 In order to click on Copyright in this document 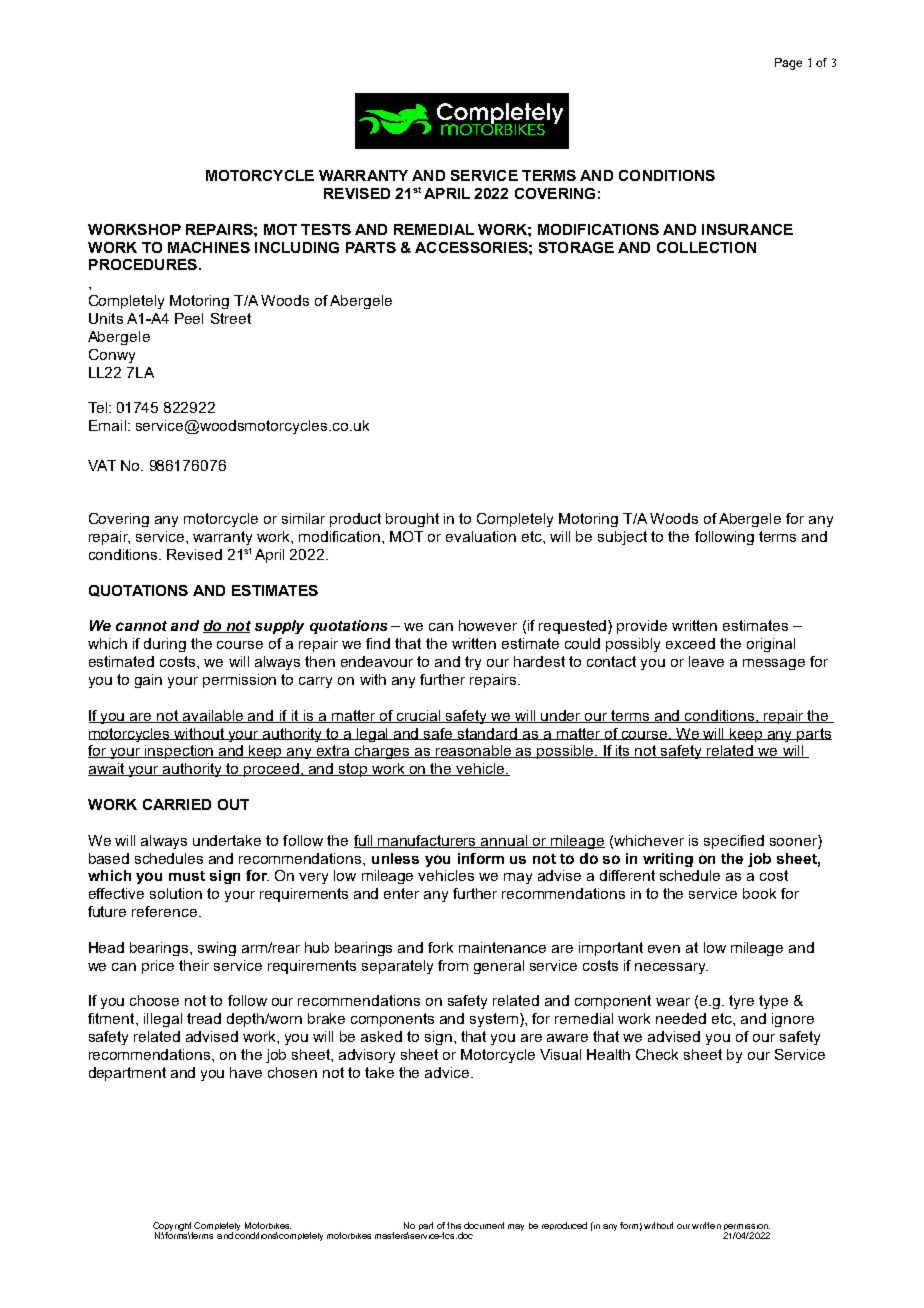, I will do `click(174, 1227)`.
